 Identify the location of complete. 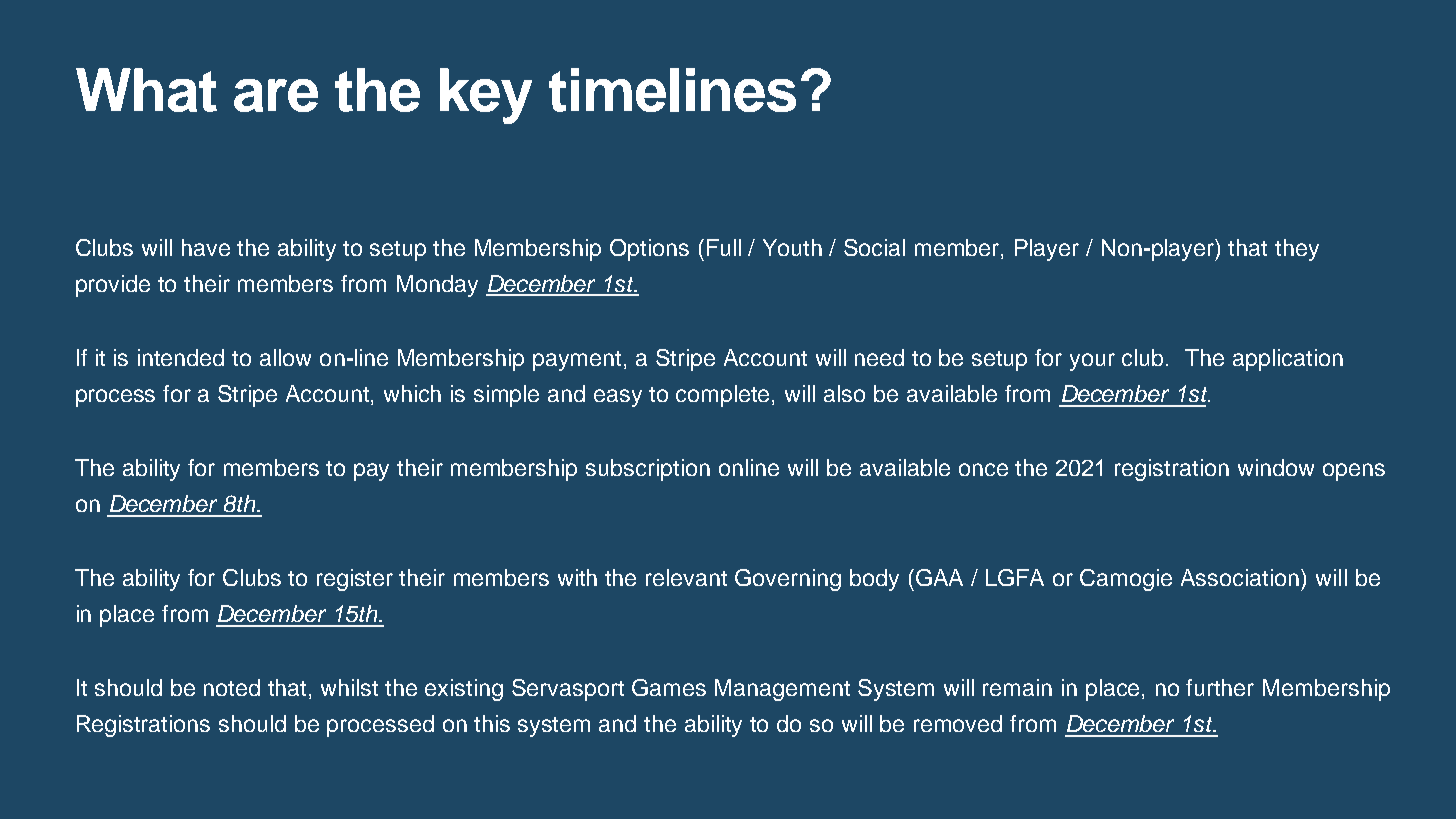
(724, 396).
